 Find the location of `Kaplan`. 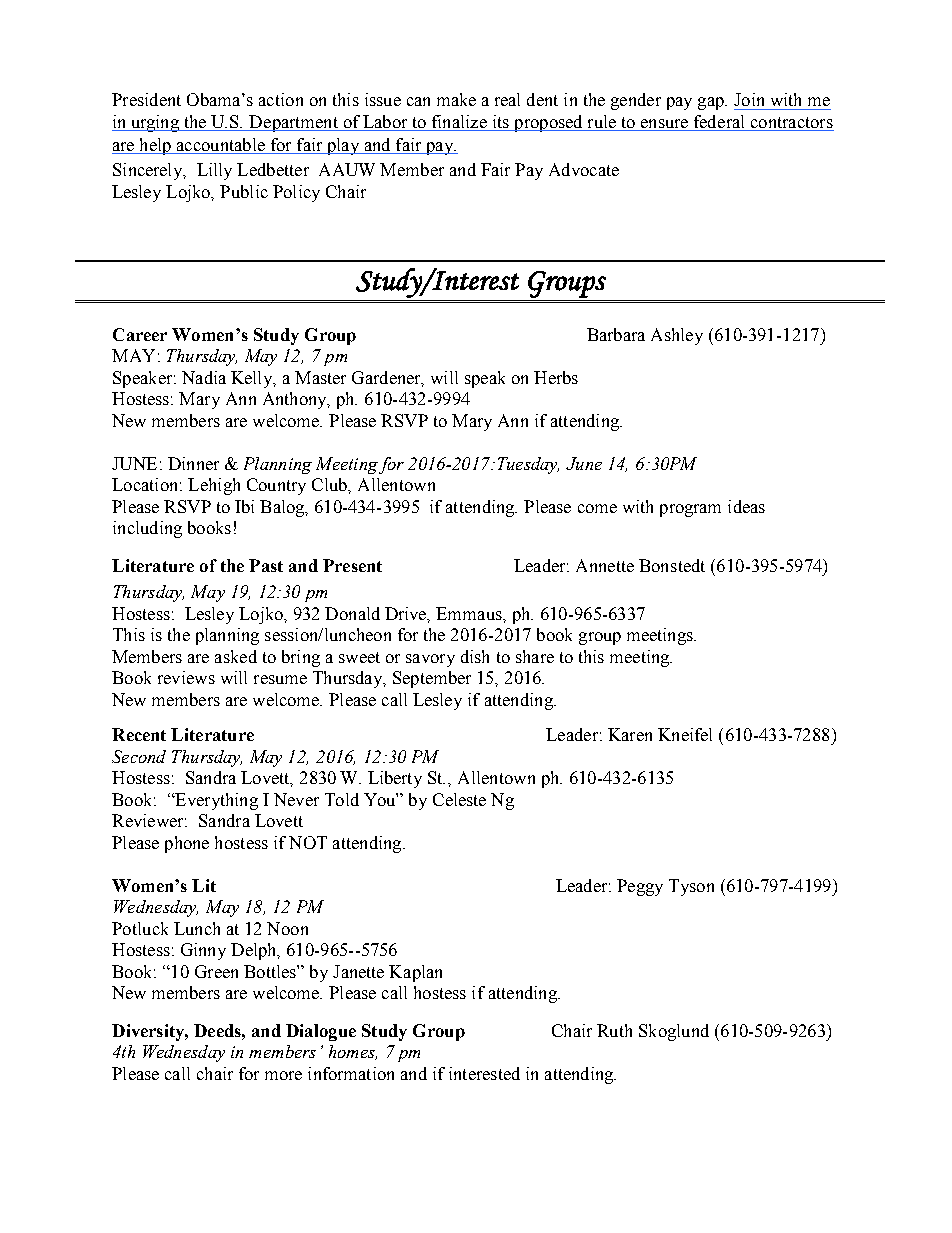

Kaplan is located at coordinates (415, 973).
